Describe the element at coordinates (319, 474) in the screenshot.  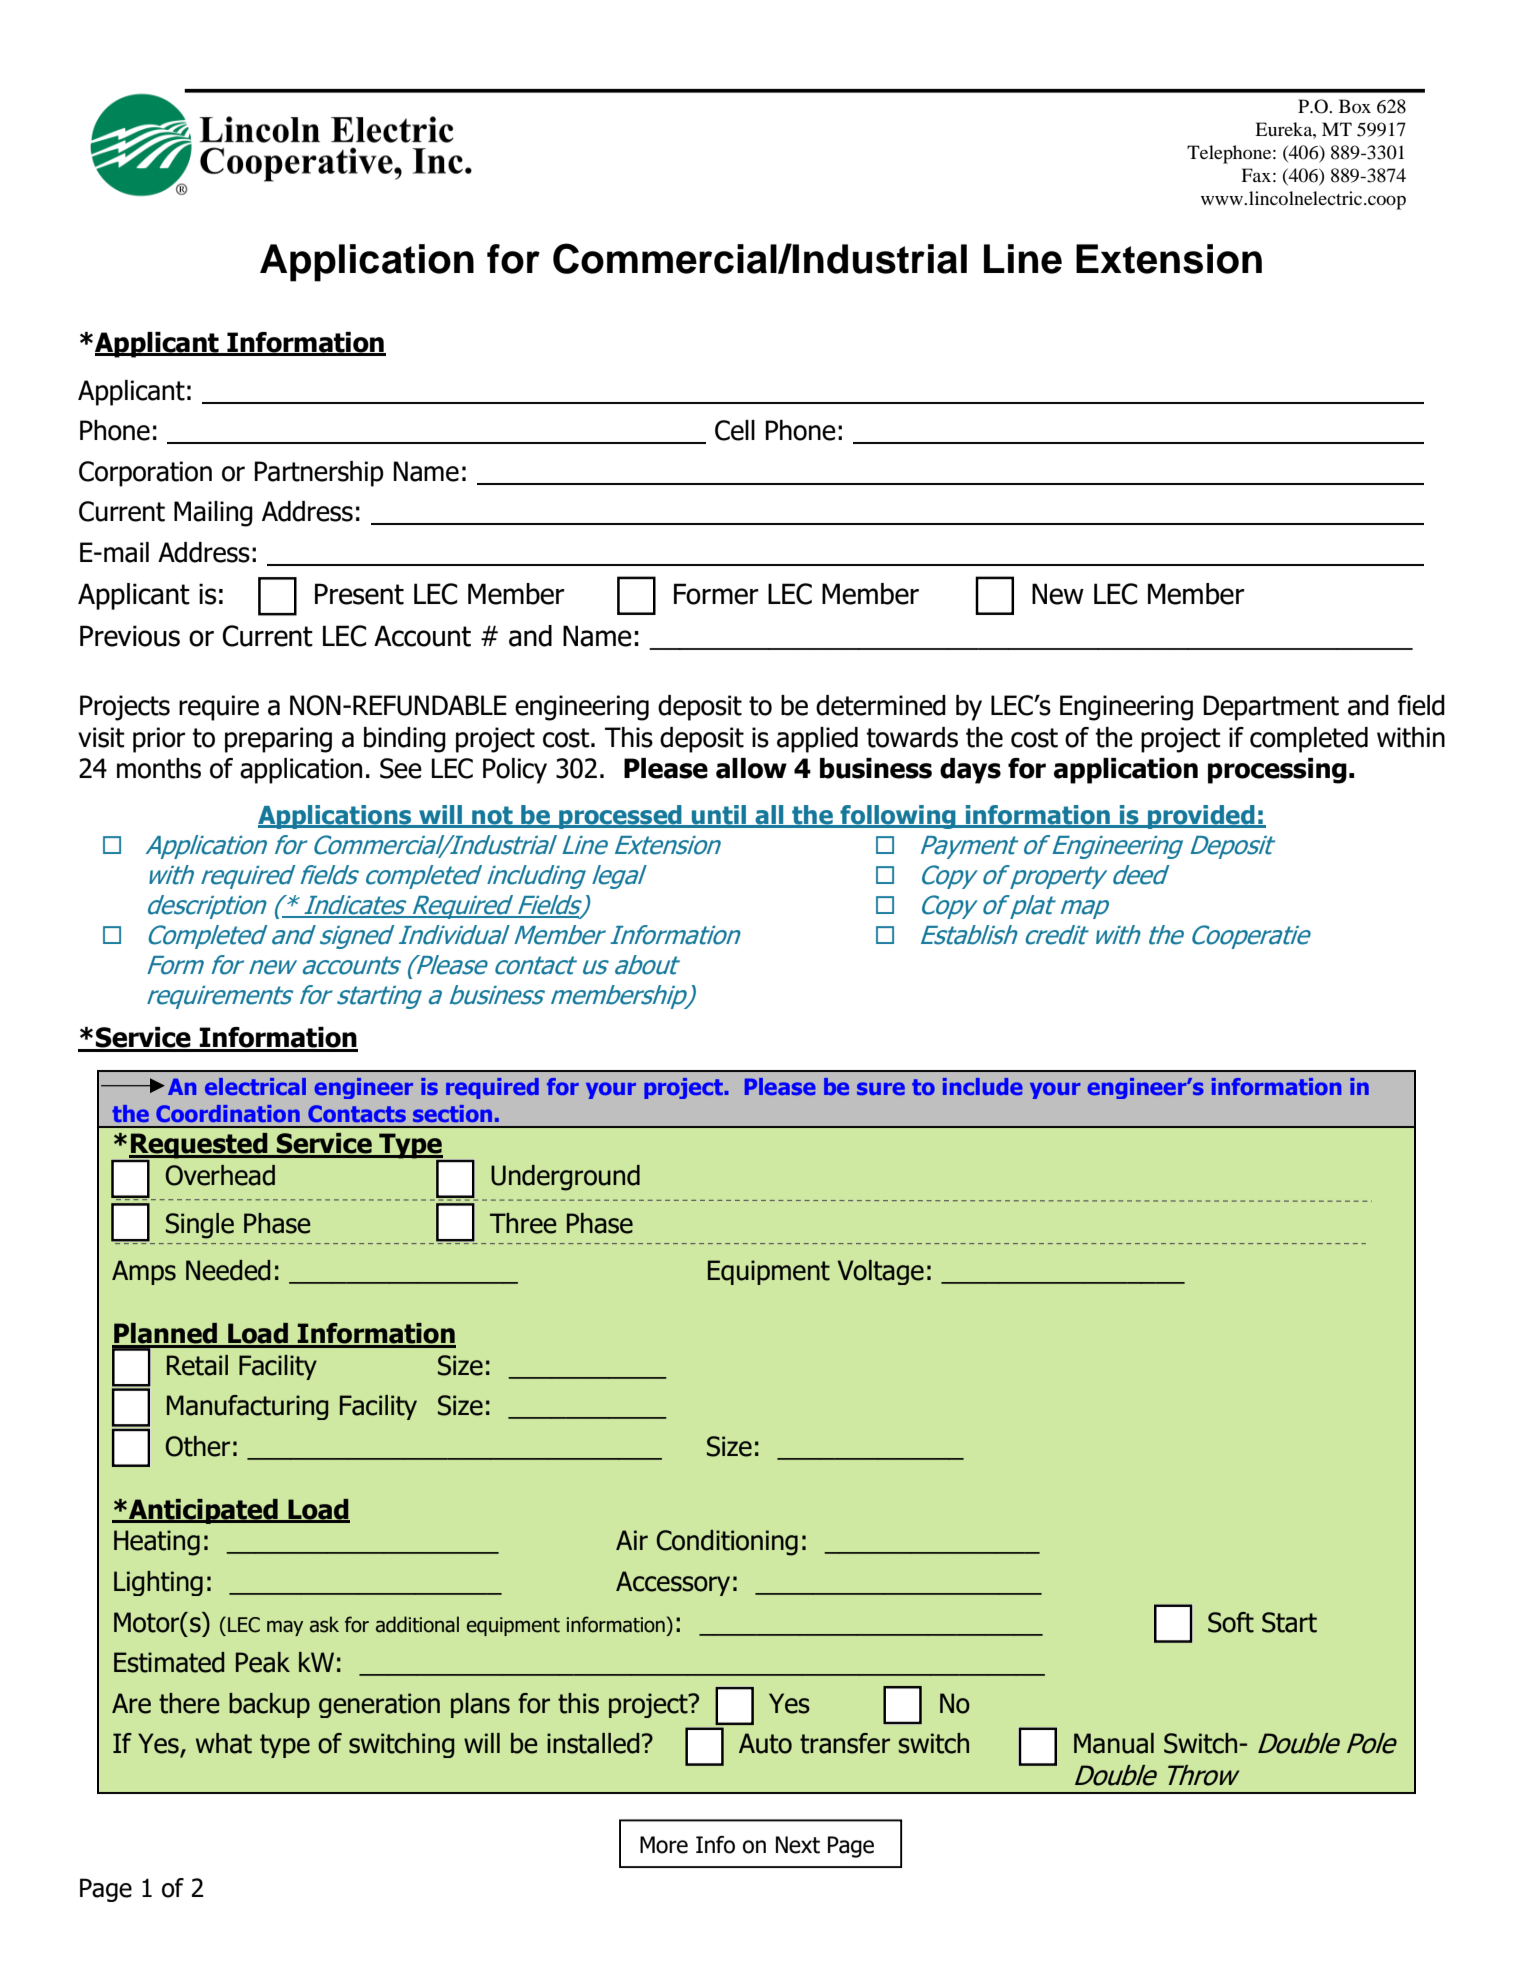
I see `Partnership` at that location.
